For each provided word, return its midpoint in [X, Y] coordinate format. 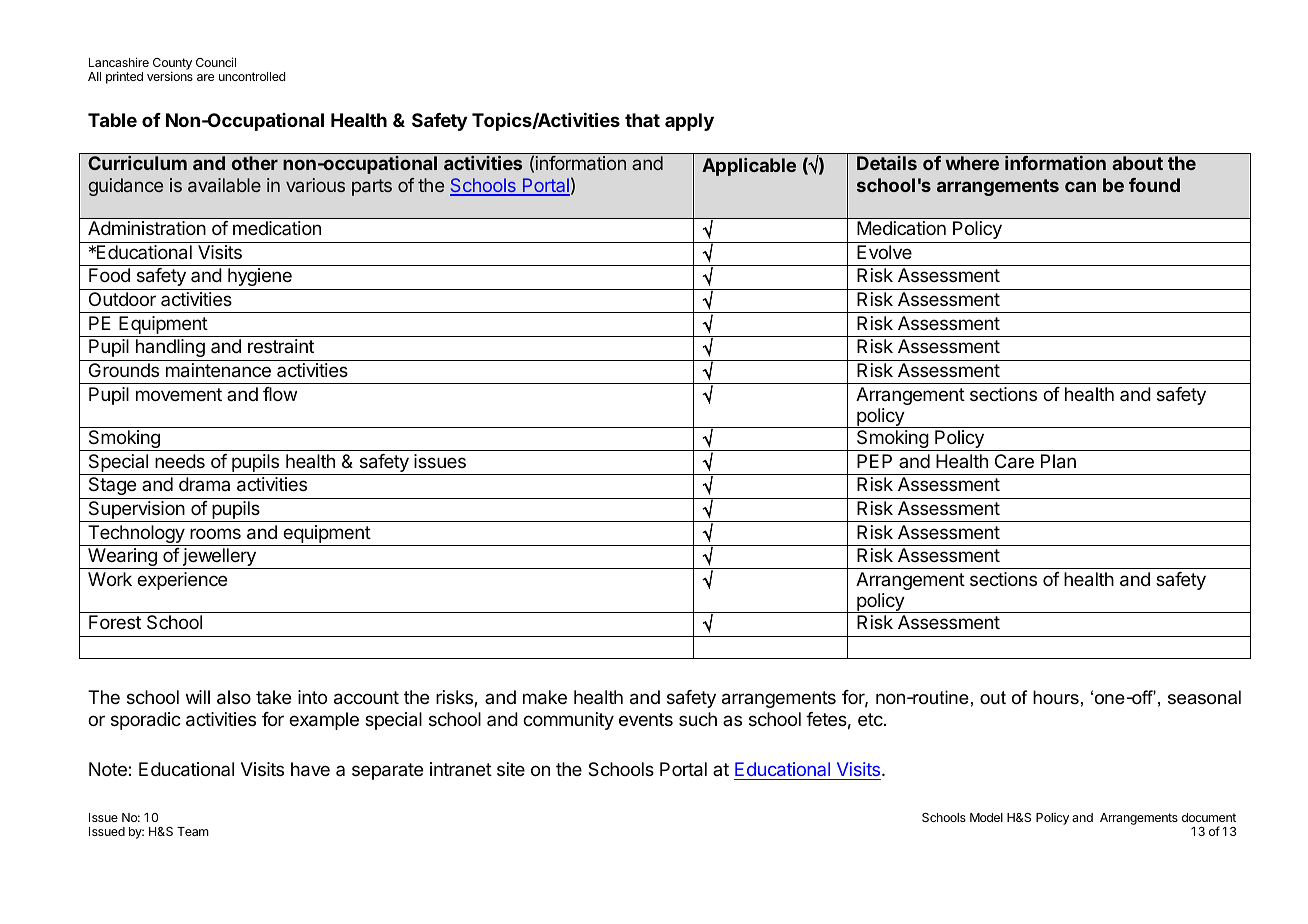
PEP [874, 461]
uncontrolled [252, 76]
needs [180, 461]
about [1137, 163]
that [642, 120]
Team [193, 831]
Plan [1058, 461]
